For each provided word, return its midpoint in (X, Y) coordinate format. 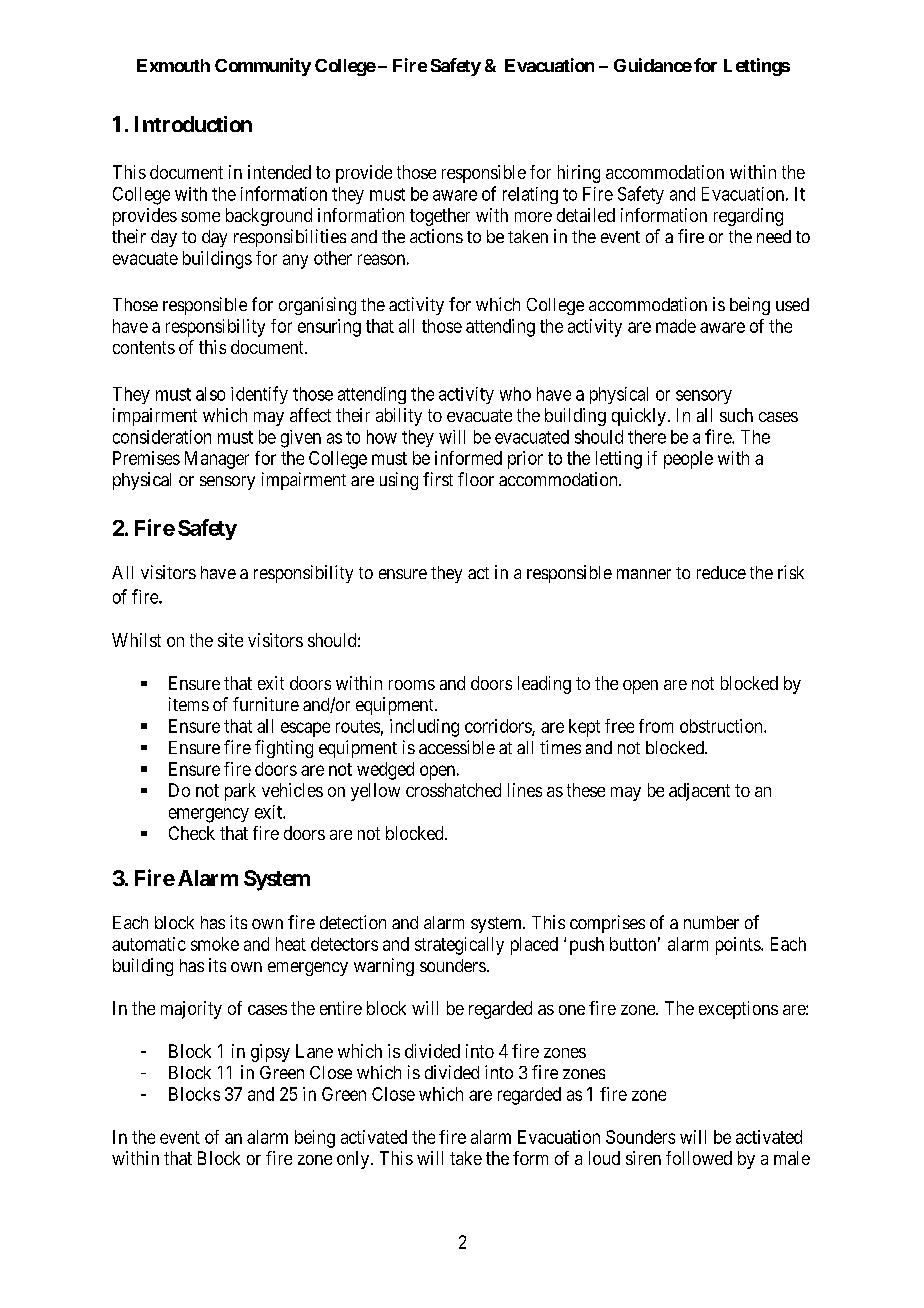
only (354, 1160)
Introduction (193, 124)
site (230, 640)
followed (699, 1158)
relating (530, 195)
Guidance (653, 65)
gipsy (270, 1053)
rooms (412, 685)
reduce (721, 572)
